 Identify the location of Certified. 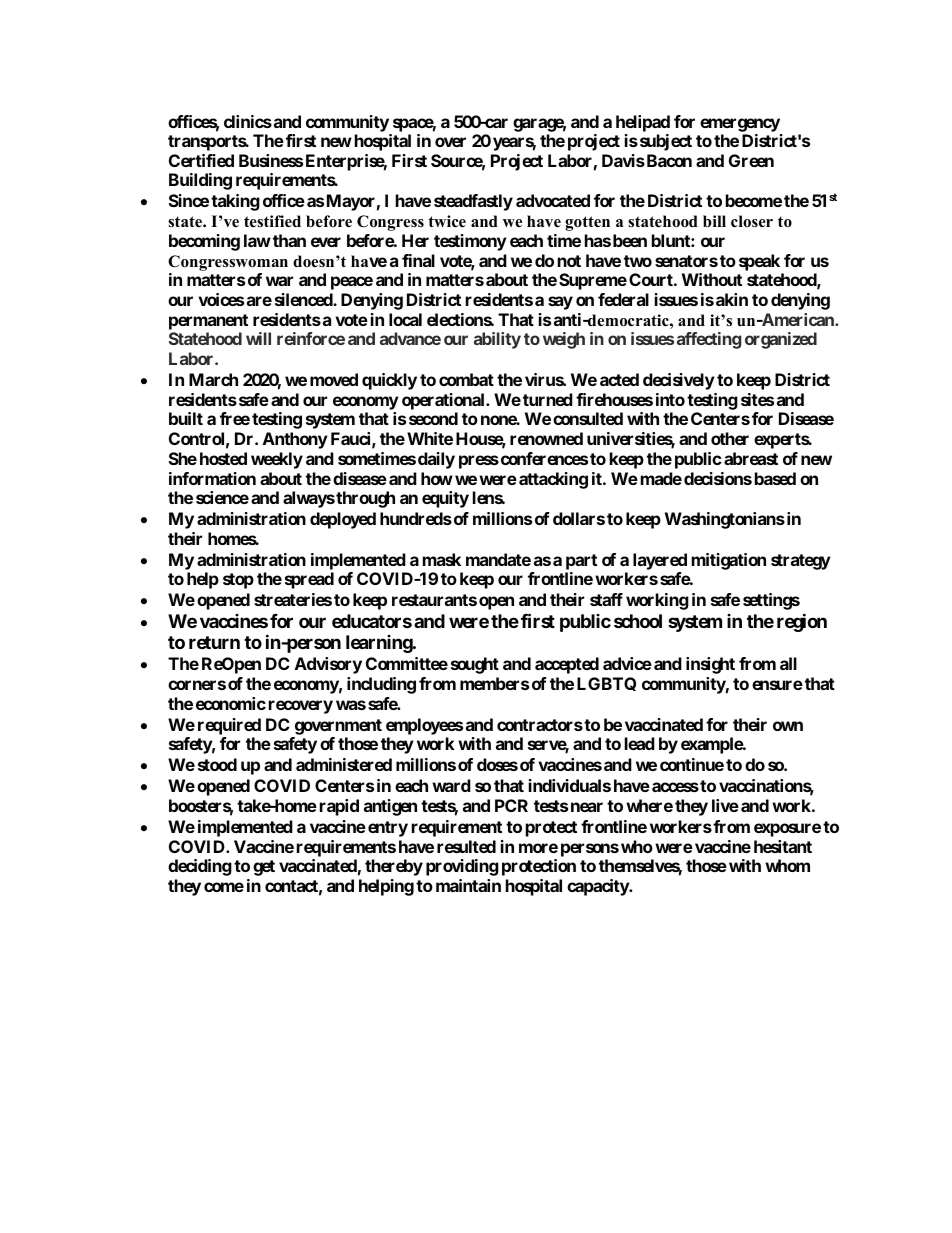
(201, 160).
